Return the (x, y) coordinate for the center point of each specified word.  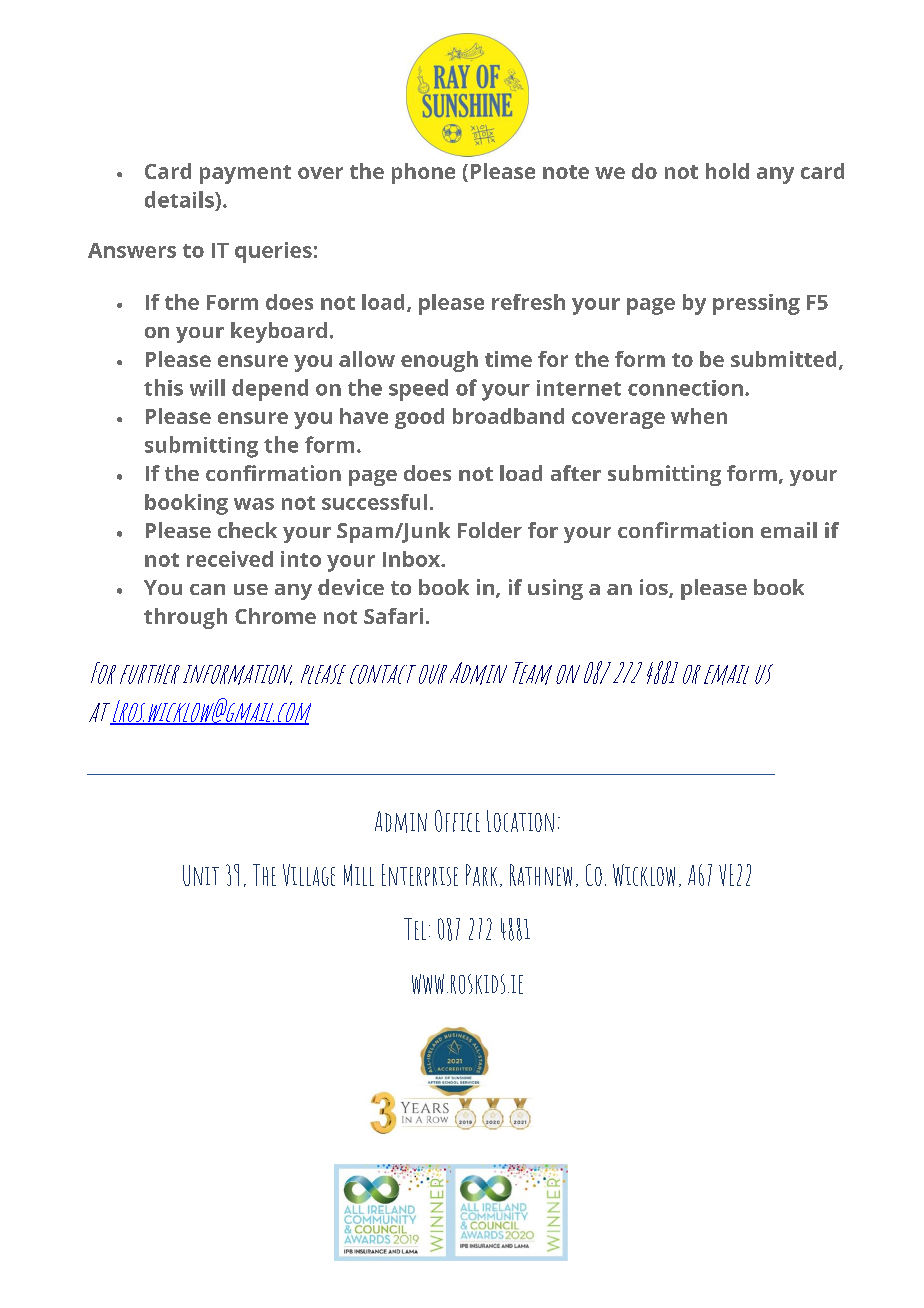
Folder (490, 530)
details (180, 199)
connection (685, 388)
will (207, 387)
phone (423, 173)
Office (457, 821)
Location (520, 821)
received (230, 559)
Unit (201, 875)
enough (439, 361)
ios (655, 588)
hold (727, 171)
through (185, 618)
